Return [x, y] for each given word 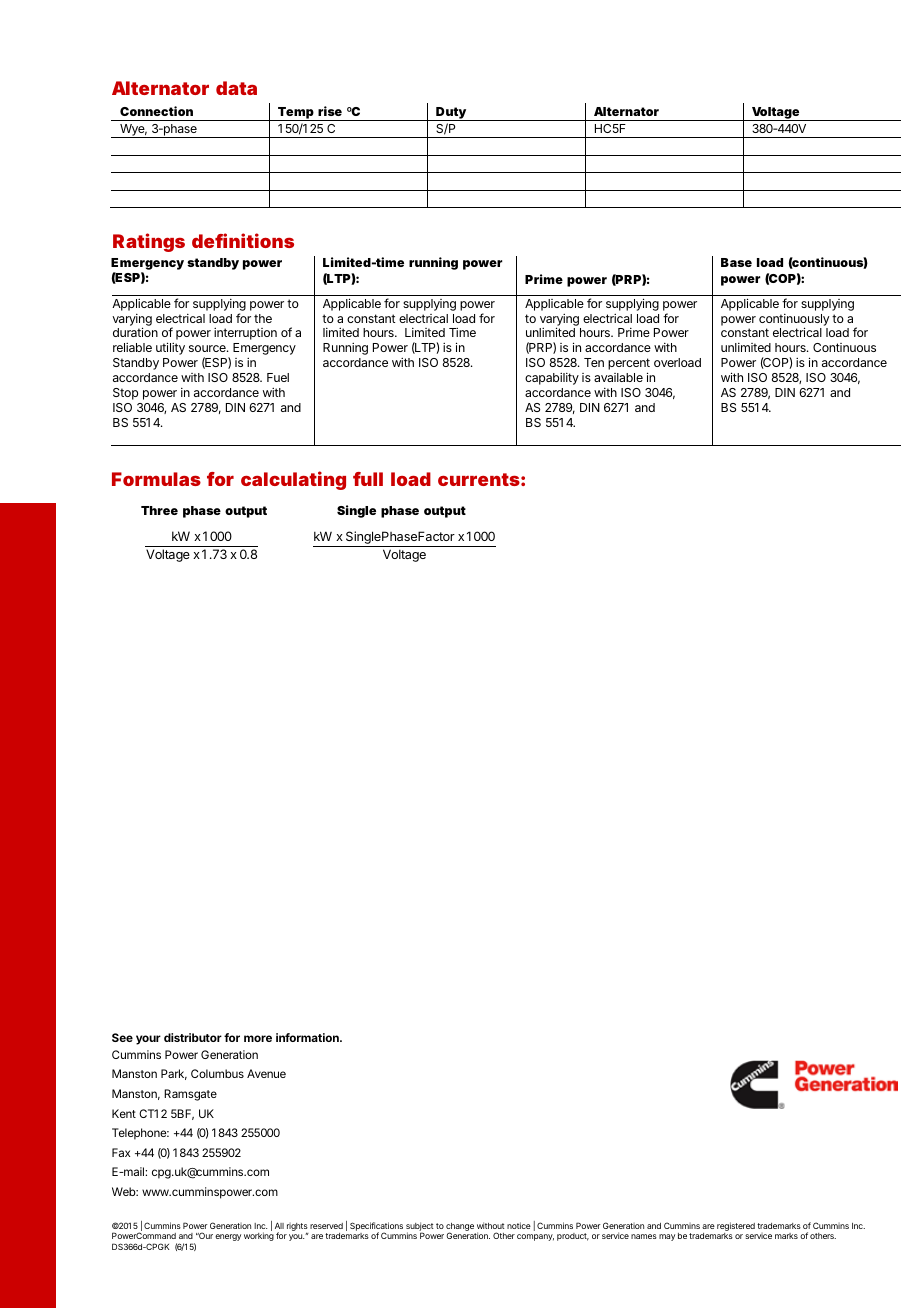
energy [228, 1237]
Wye [131, 131]
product [573, 1237]
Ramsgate [190, 1095]
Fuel [278, 377]
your [148, 1040]
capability [552, 379]
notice [519, 1225]
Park [172, 1073]
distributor [193, 1037]
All [279, 1225]
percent [629, 365]
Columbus [217, 1073]
